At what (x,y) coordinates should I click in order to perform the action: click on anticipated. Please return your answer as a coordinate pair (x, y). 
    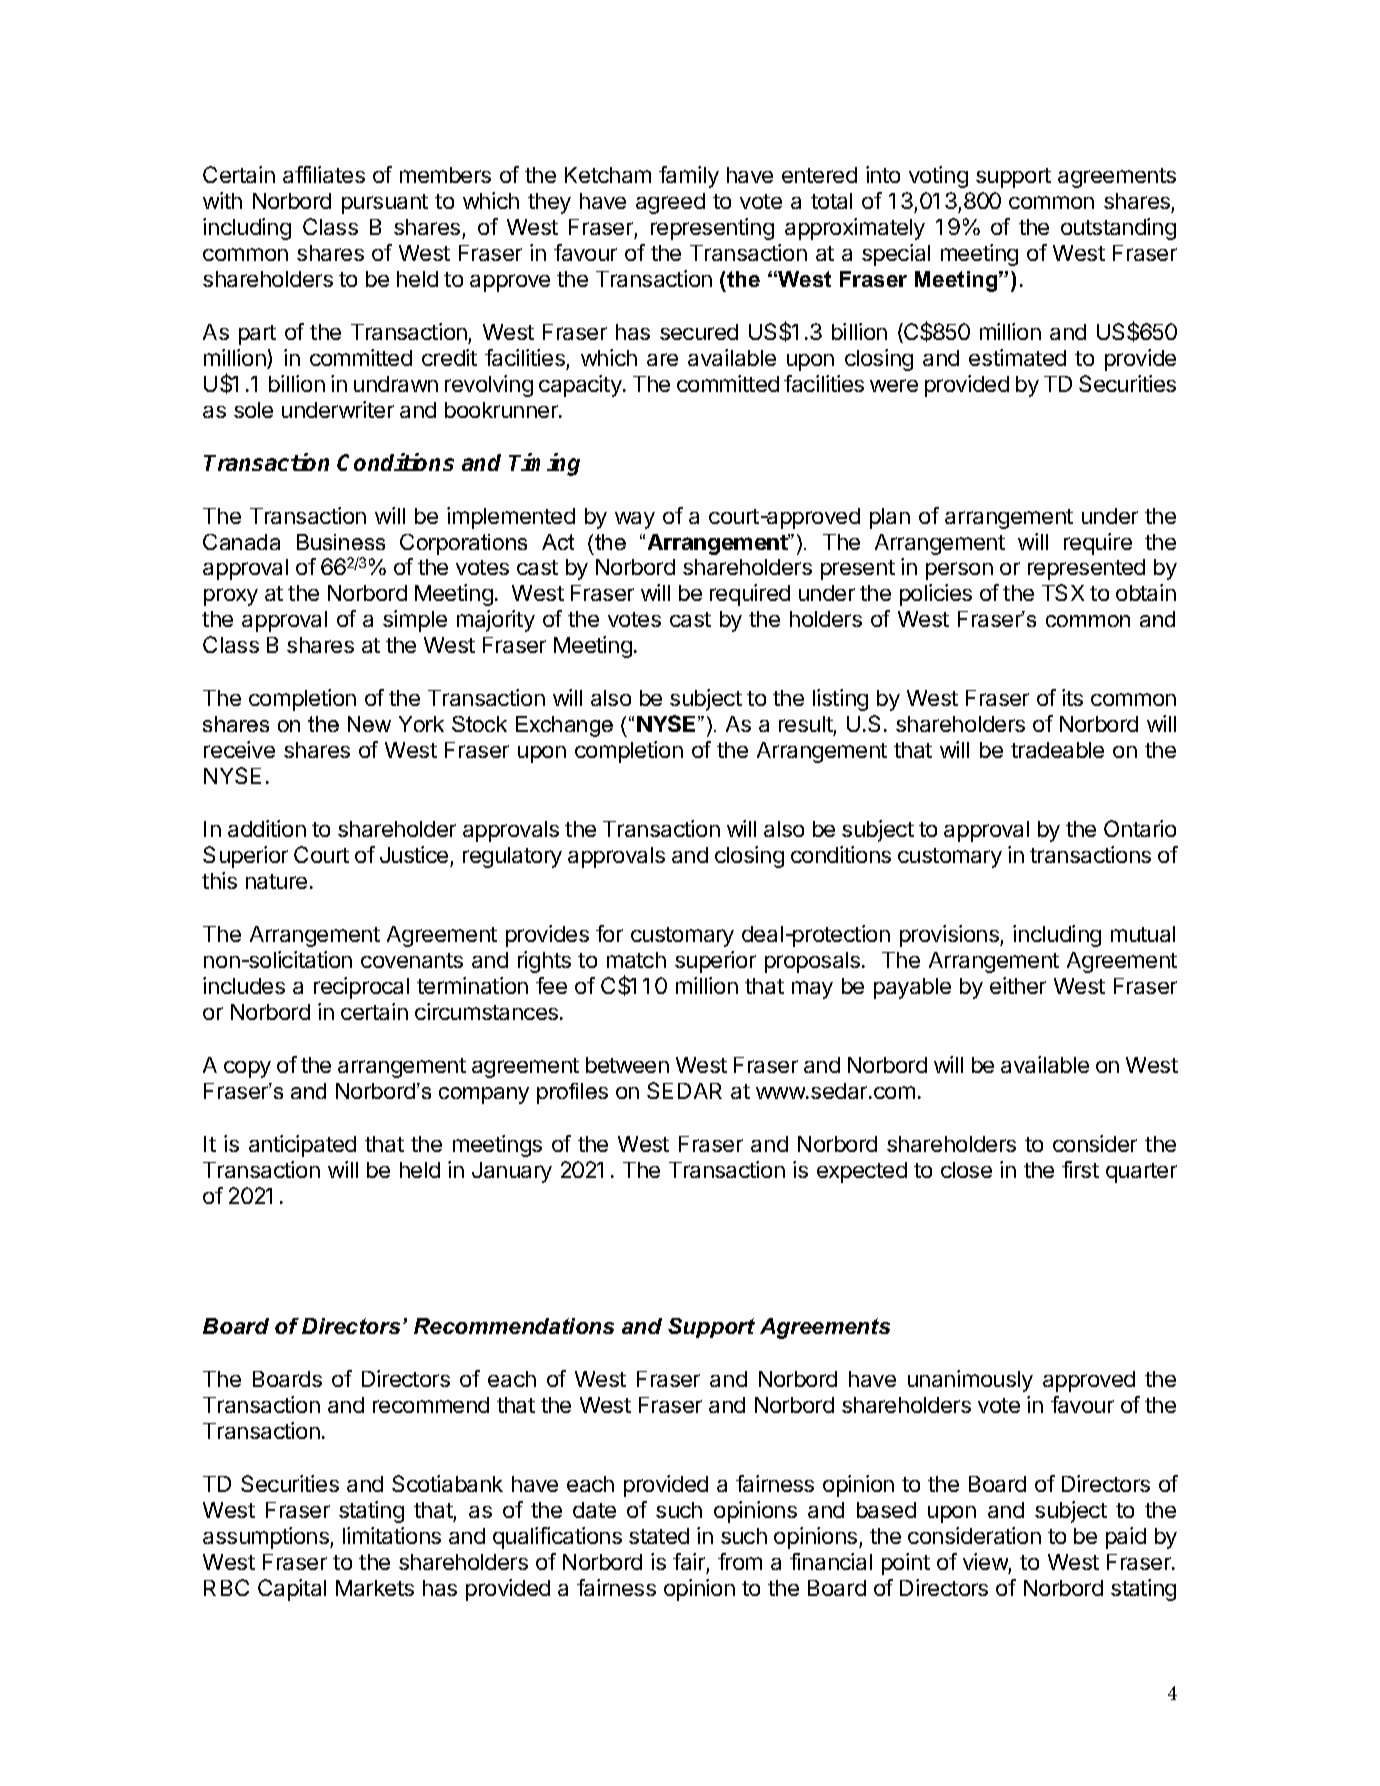
    Looking at the image, I should click on (302, 1146).
